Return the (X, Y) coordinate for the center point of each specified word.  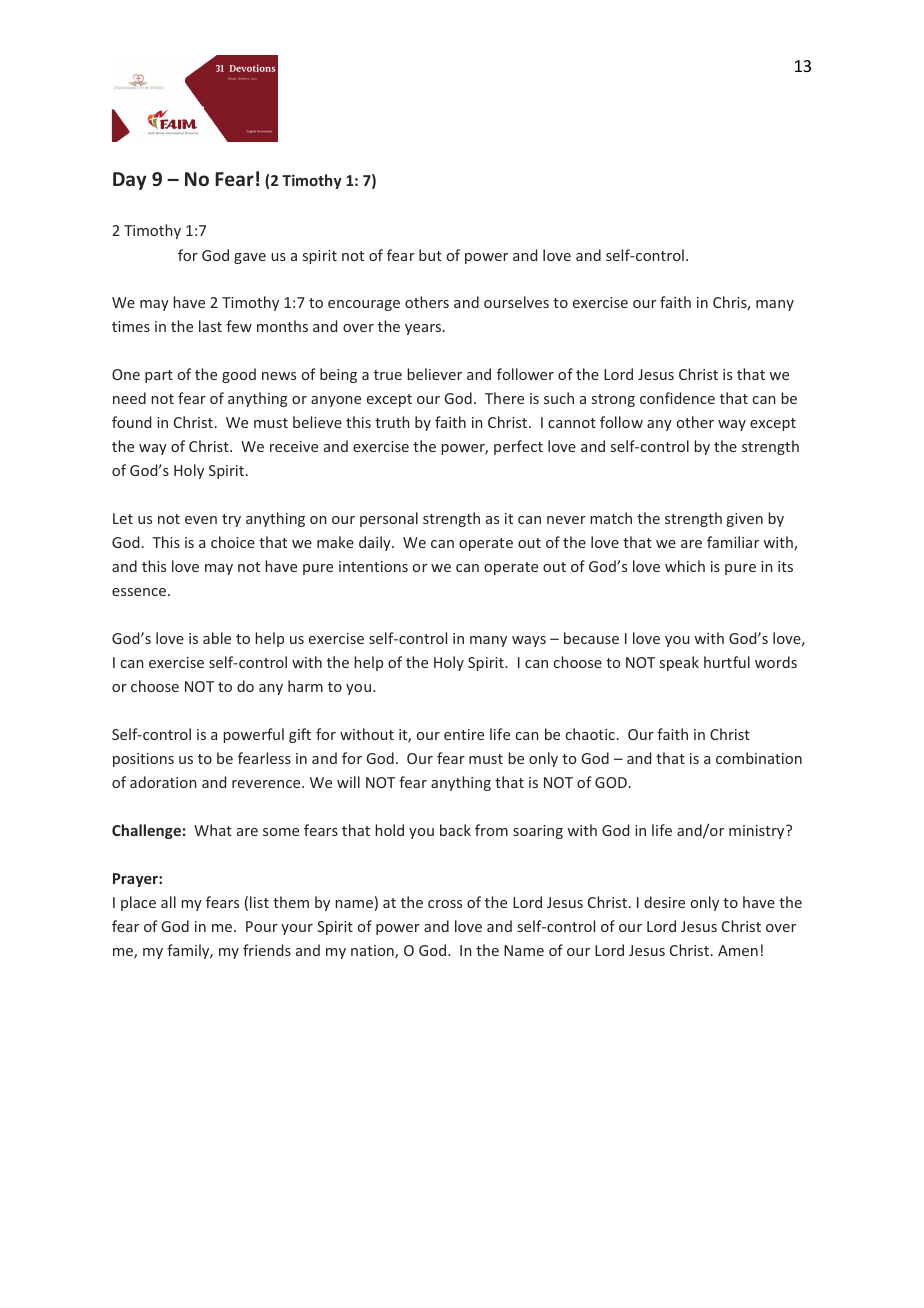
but (430, 255)
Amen (738, 950)
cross (445, 904)
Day (130, 181)
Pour (262, 926)
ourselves (516, 302)
